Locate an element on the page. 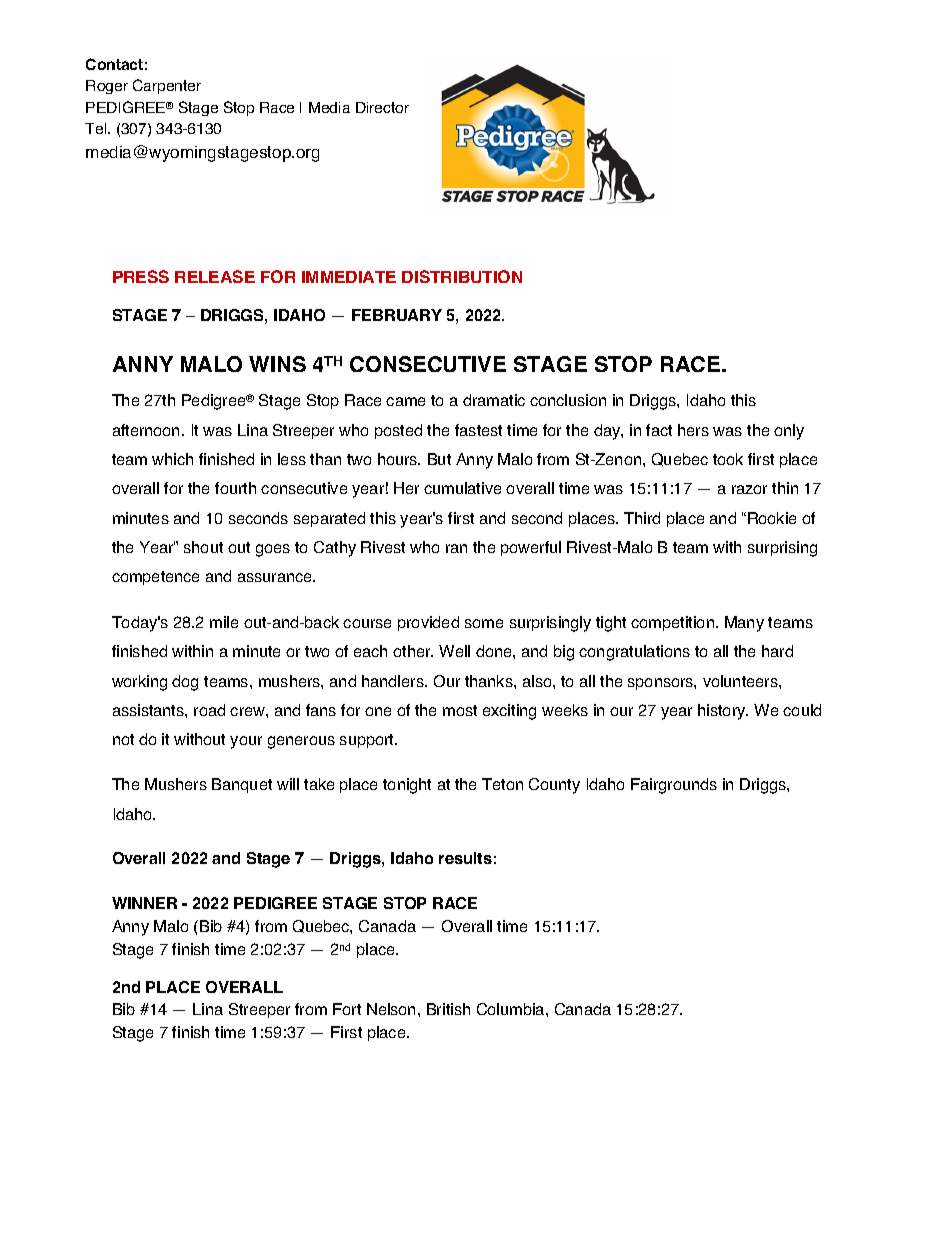 The image size is (952, 1233). DISTRIBUTION is located at coordinates (462, 276).
